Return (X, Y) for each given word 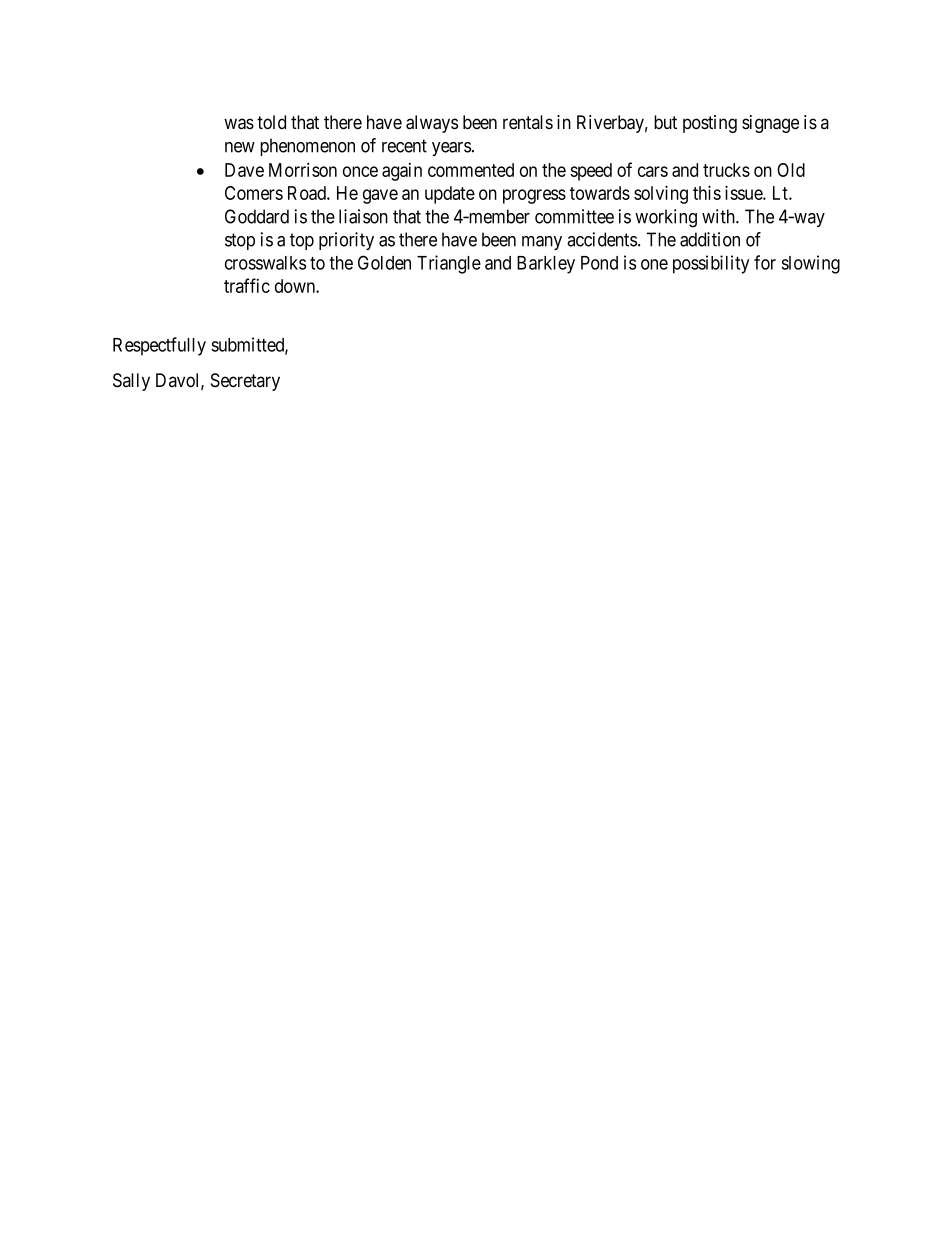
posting (710, 124)
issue (744, 192)
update (450, 195)
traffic (247, 285)
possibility (711, 264)
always (432, 124)
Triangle (449, 264)
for (765, 262)
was (239, 124)
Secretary (245, 382)
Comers (254, 193)
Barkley (546, 265)
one (654, 264)
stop (240, 241)
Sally (131, 382)
